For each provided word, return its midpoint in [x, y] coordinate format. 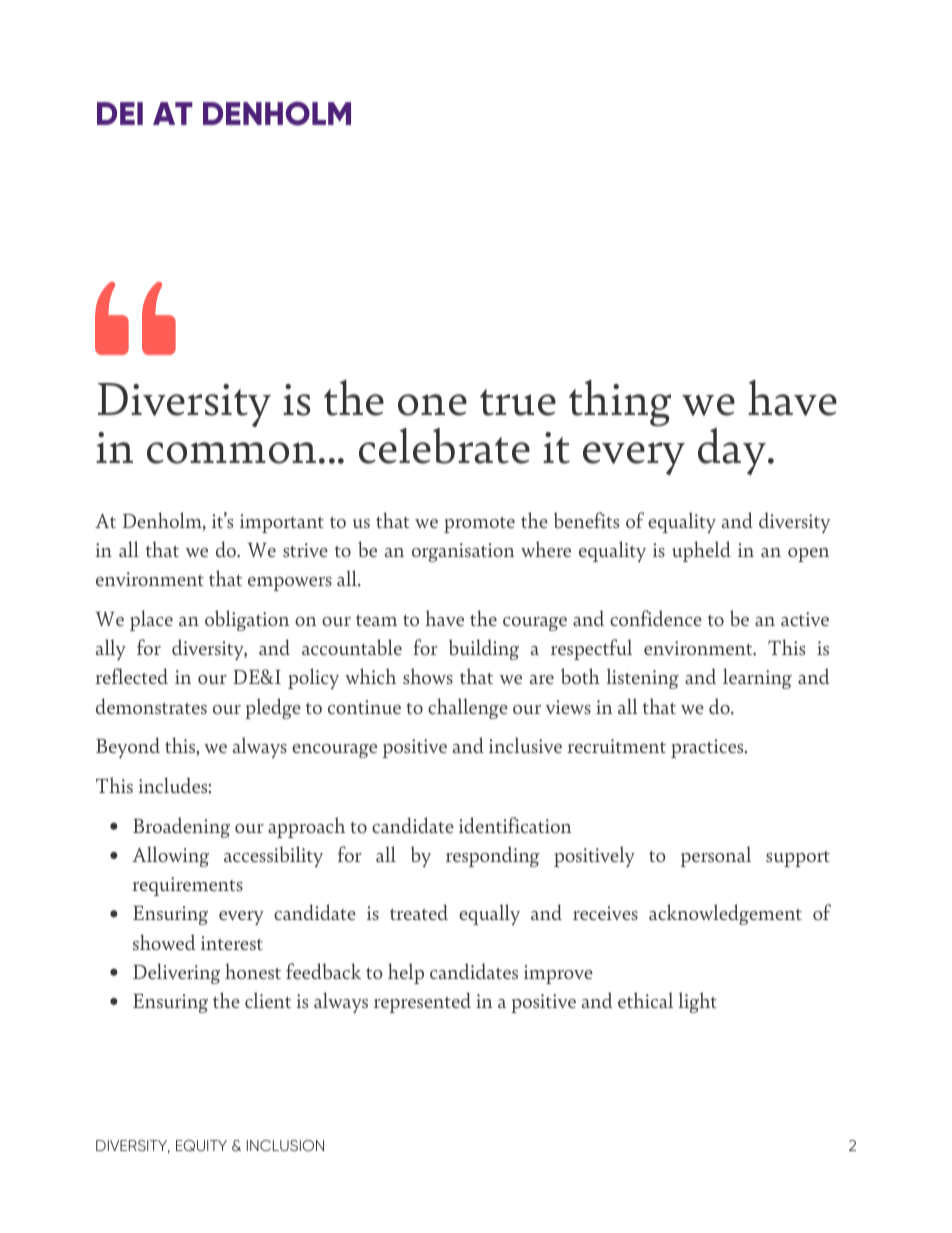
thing [620, 403]
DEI [120, 113]
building [484, 649]
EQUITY [201, 1145]
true [518, 402]
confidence [656, 618]
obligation [247, 620]
